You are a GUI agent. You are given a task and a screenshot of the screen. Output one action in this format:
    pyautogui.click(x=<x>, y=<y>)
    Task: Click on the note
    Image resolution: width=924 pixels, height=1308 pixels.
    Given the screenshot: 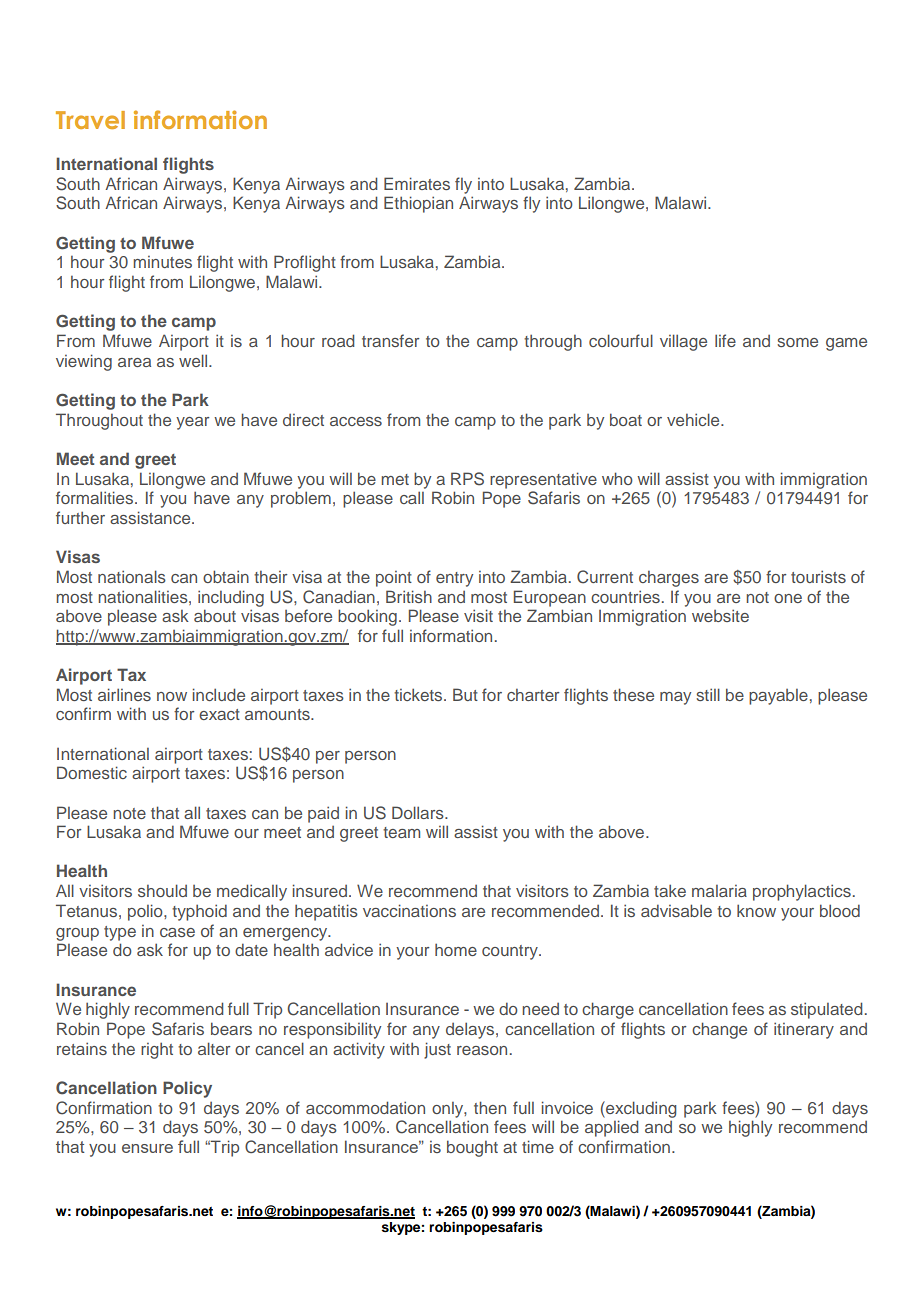 What is the action you would take?
    pyautogui.click(x=129, y=813)
